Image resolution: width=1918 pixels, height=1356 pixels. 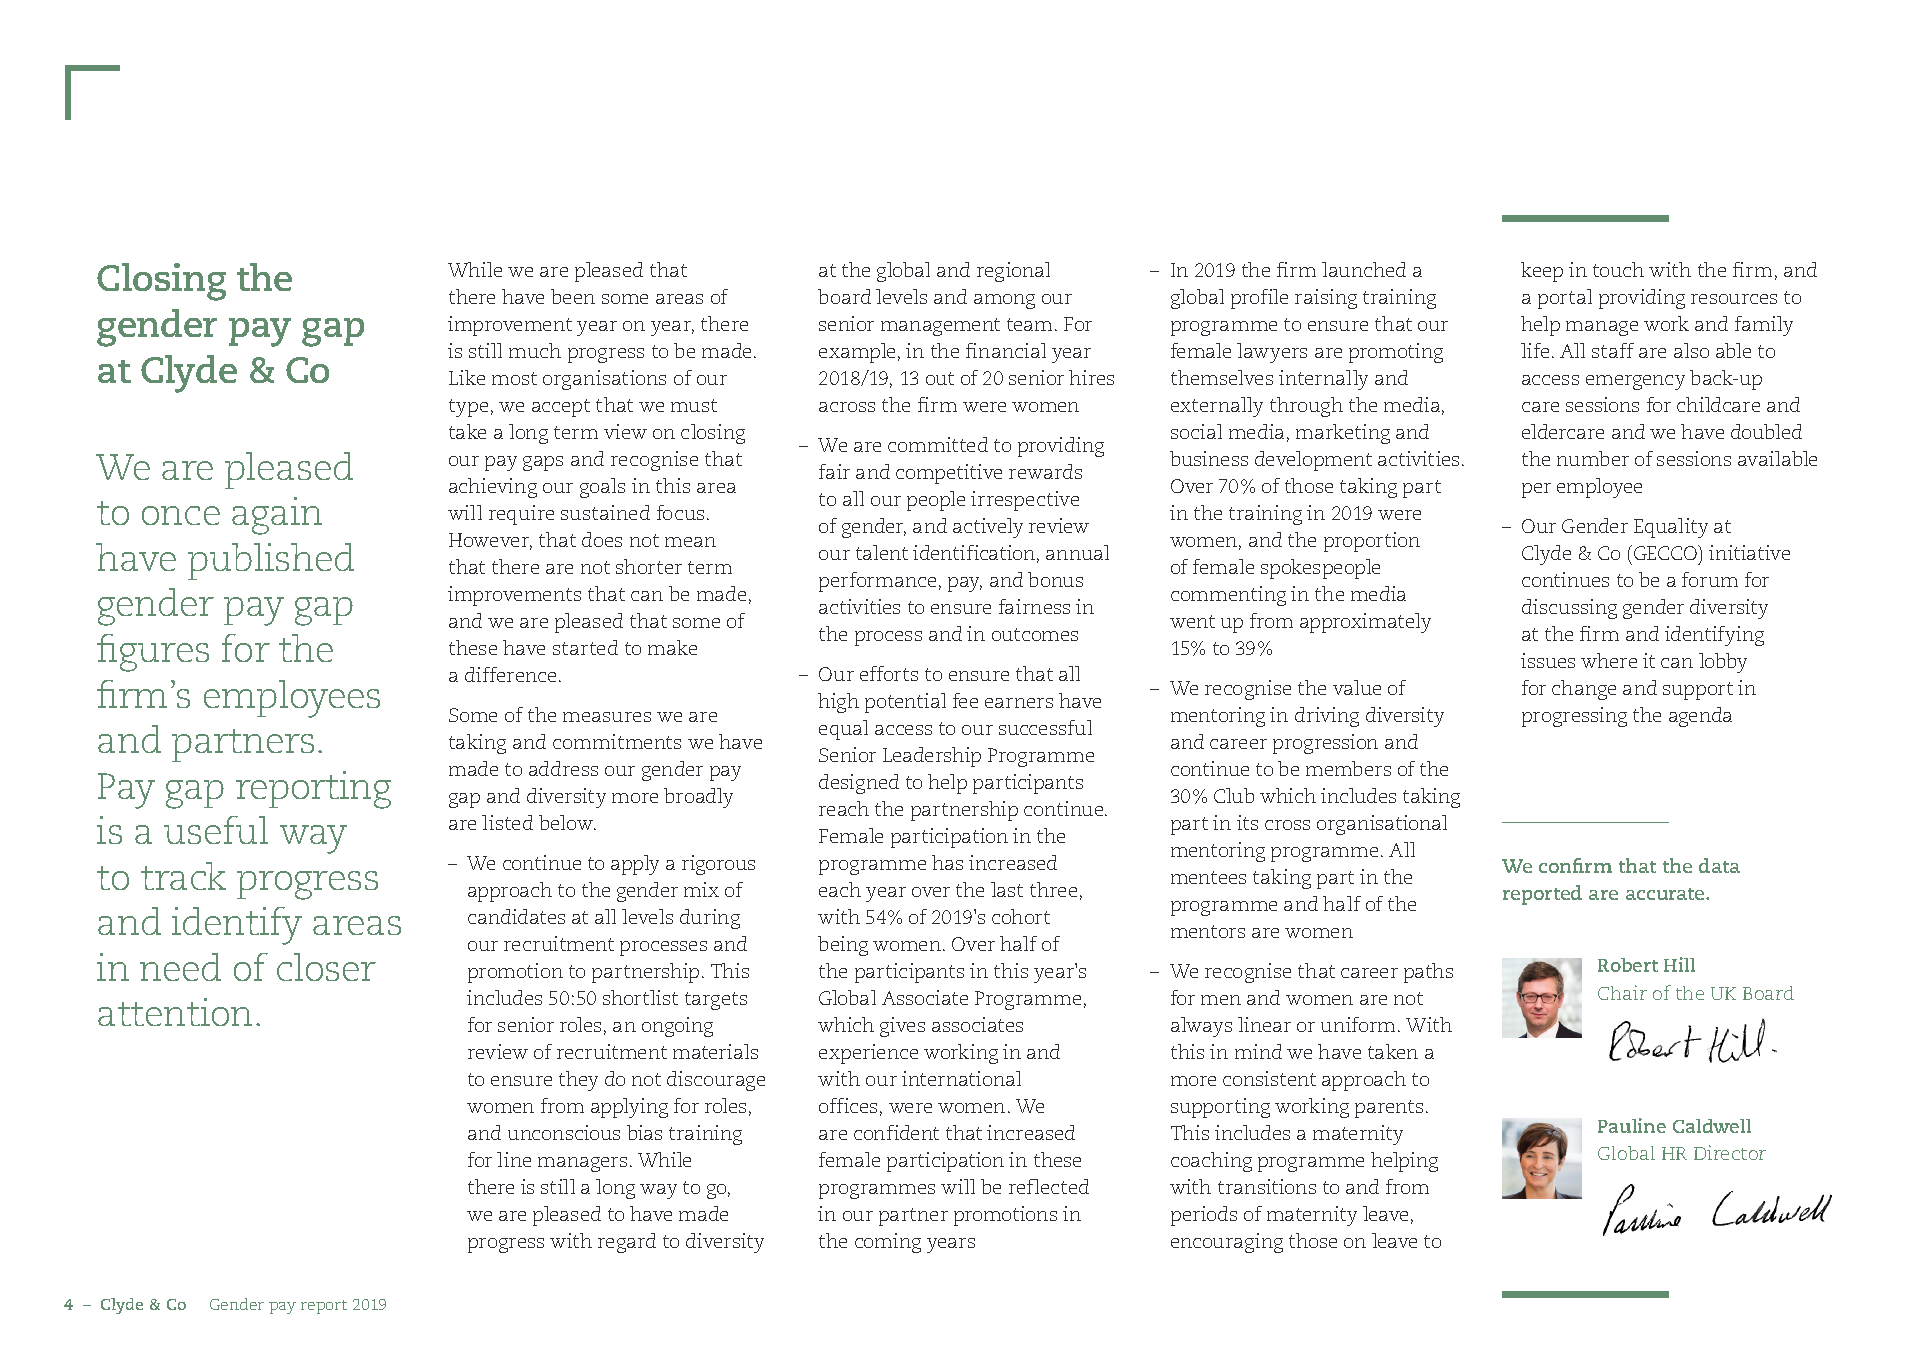 I want to click on among, so click(x=1004, y=301).
